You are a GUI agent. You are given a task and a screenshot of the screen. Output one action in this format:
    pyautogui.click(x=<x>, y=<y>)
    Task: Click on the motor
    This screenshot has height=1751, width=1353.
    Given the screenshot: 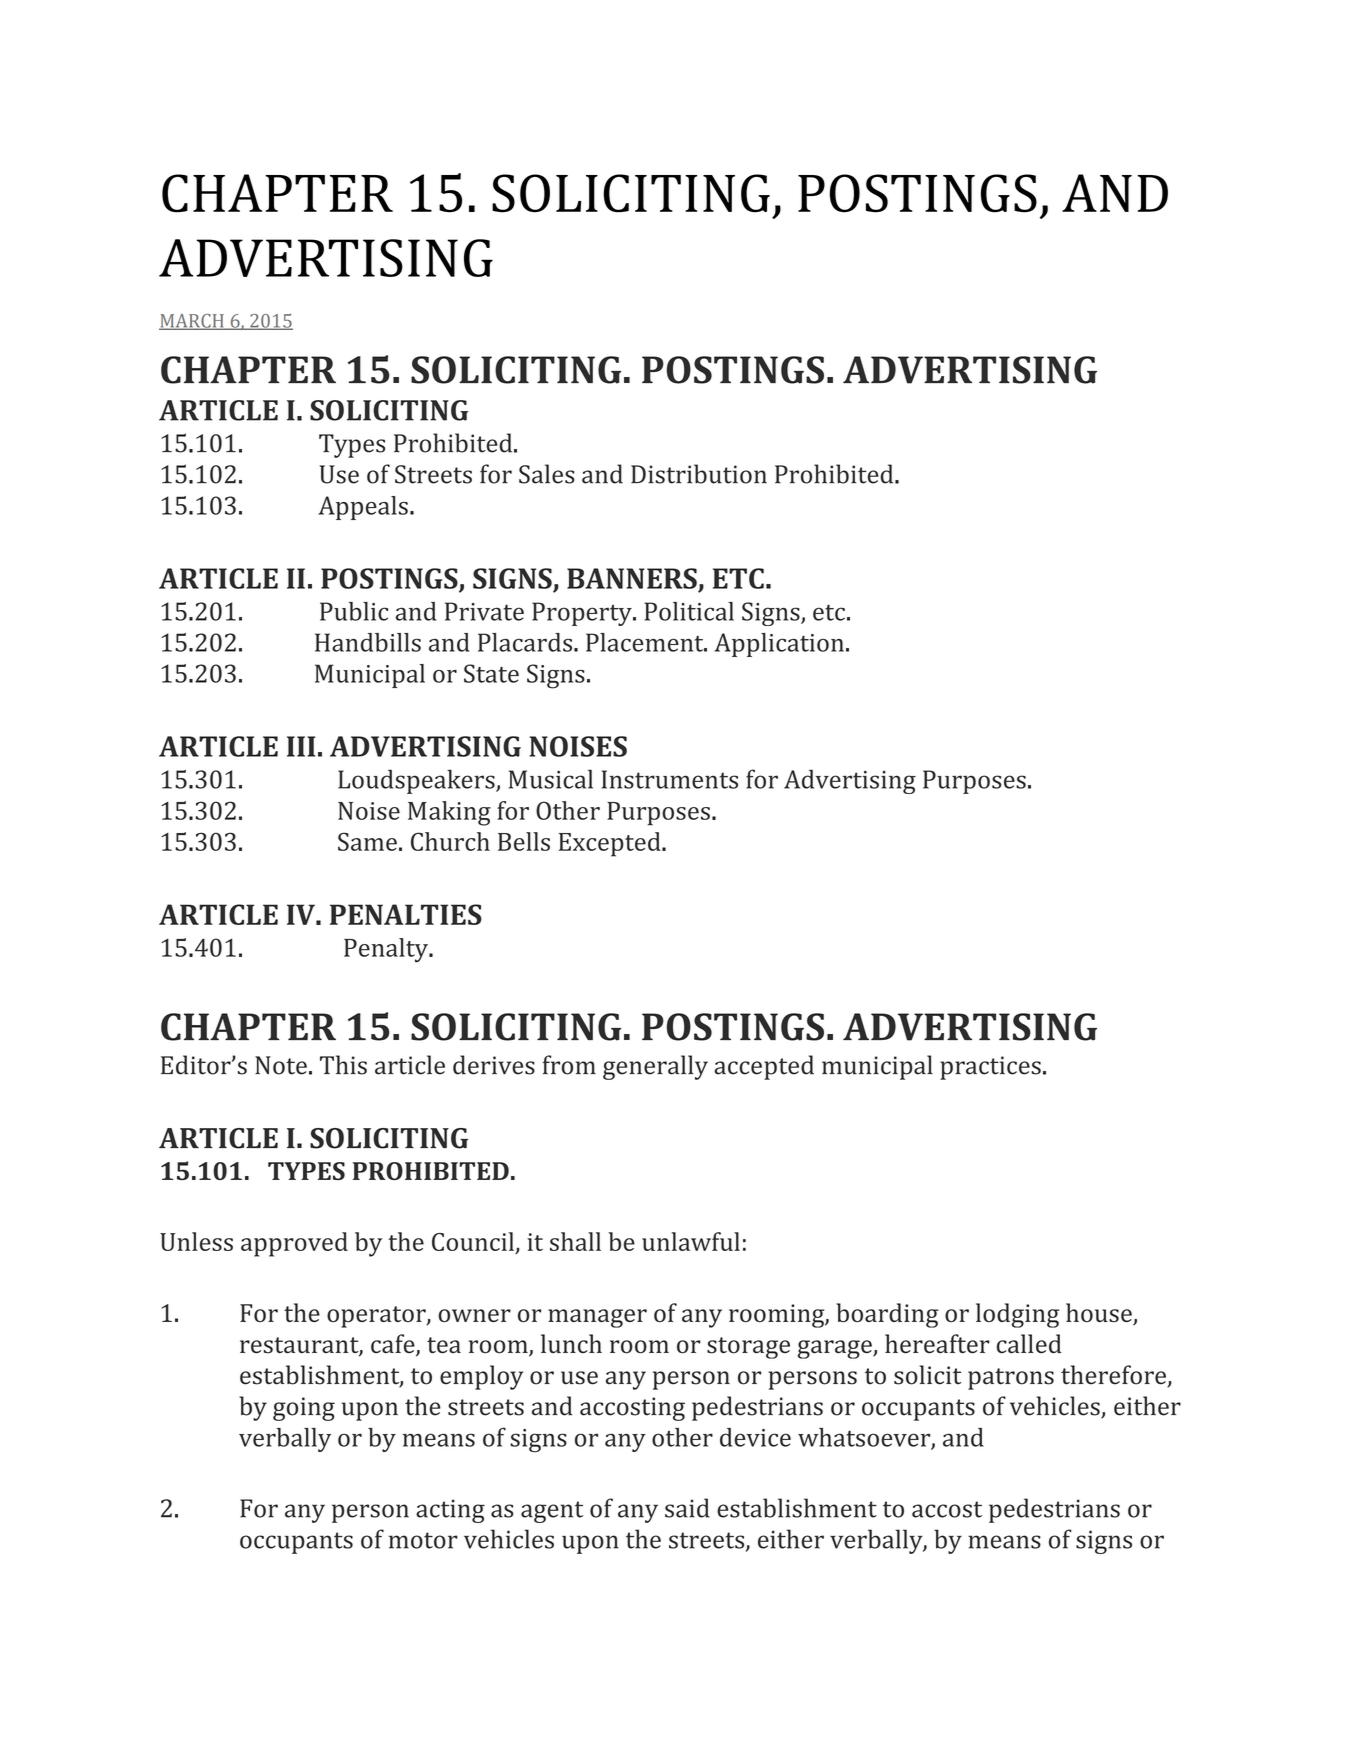 What is the action you would take?
    pyautogui.click(x=423, y=1540)
